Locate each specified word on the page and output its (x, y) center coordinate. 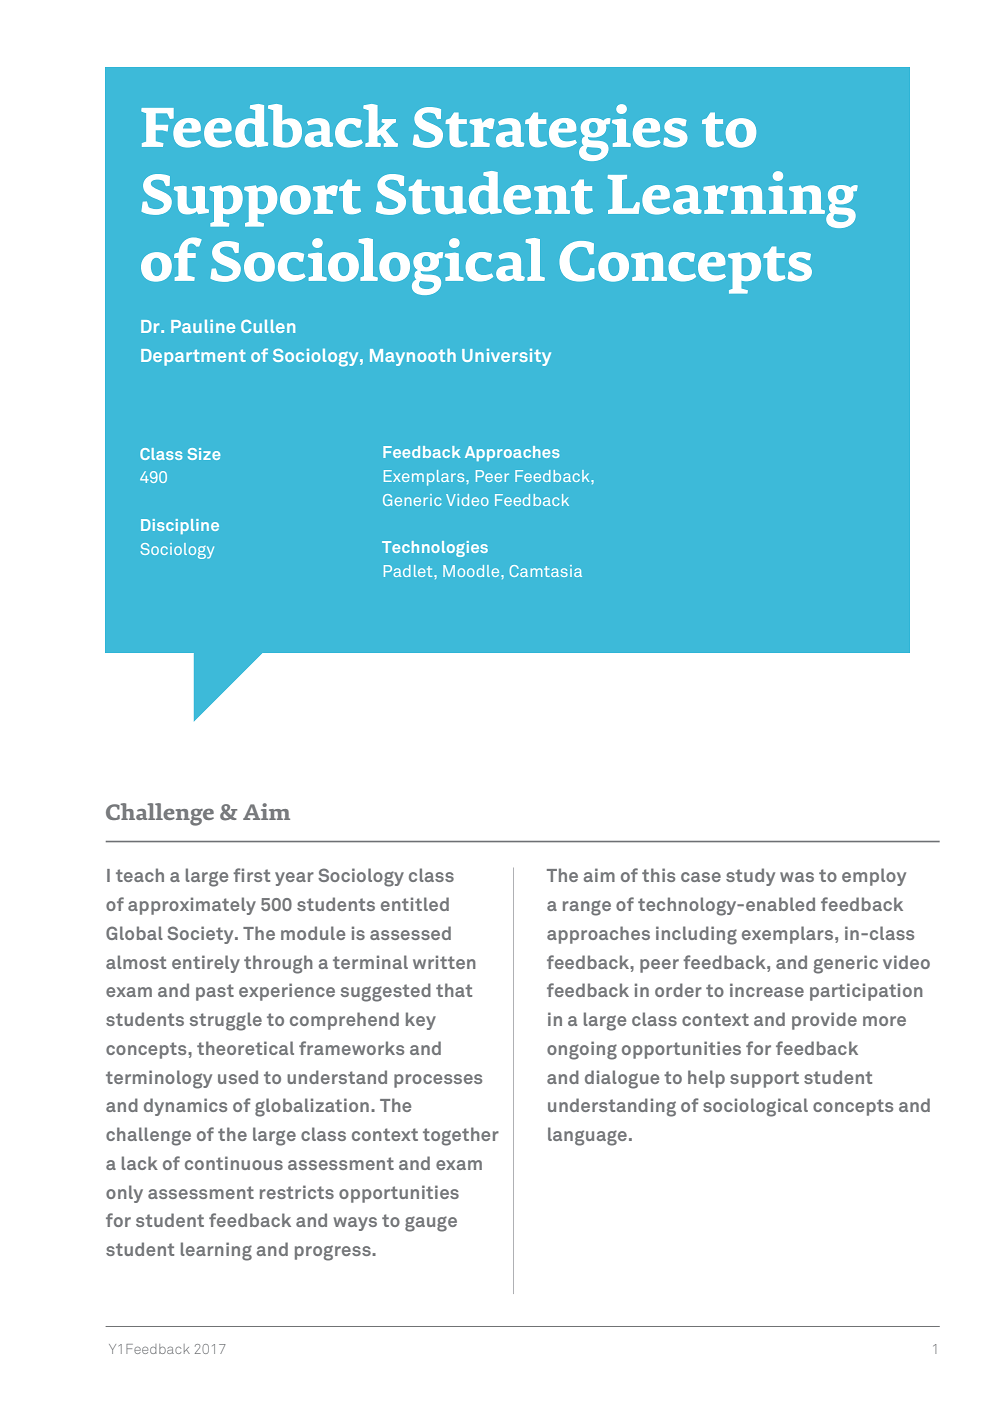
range (587, 908)
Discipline (180, 526)
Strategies (550, 132)
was (797, 877)
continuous (234, 1163)
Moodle (472, 571)
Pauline (203, 326)
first (251, 875)
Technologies (435, 549)
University (506, 357)
